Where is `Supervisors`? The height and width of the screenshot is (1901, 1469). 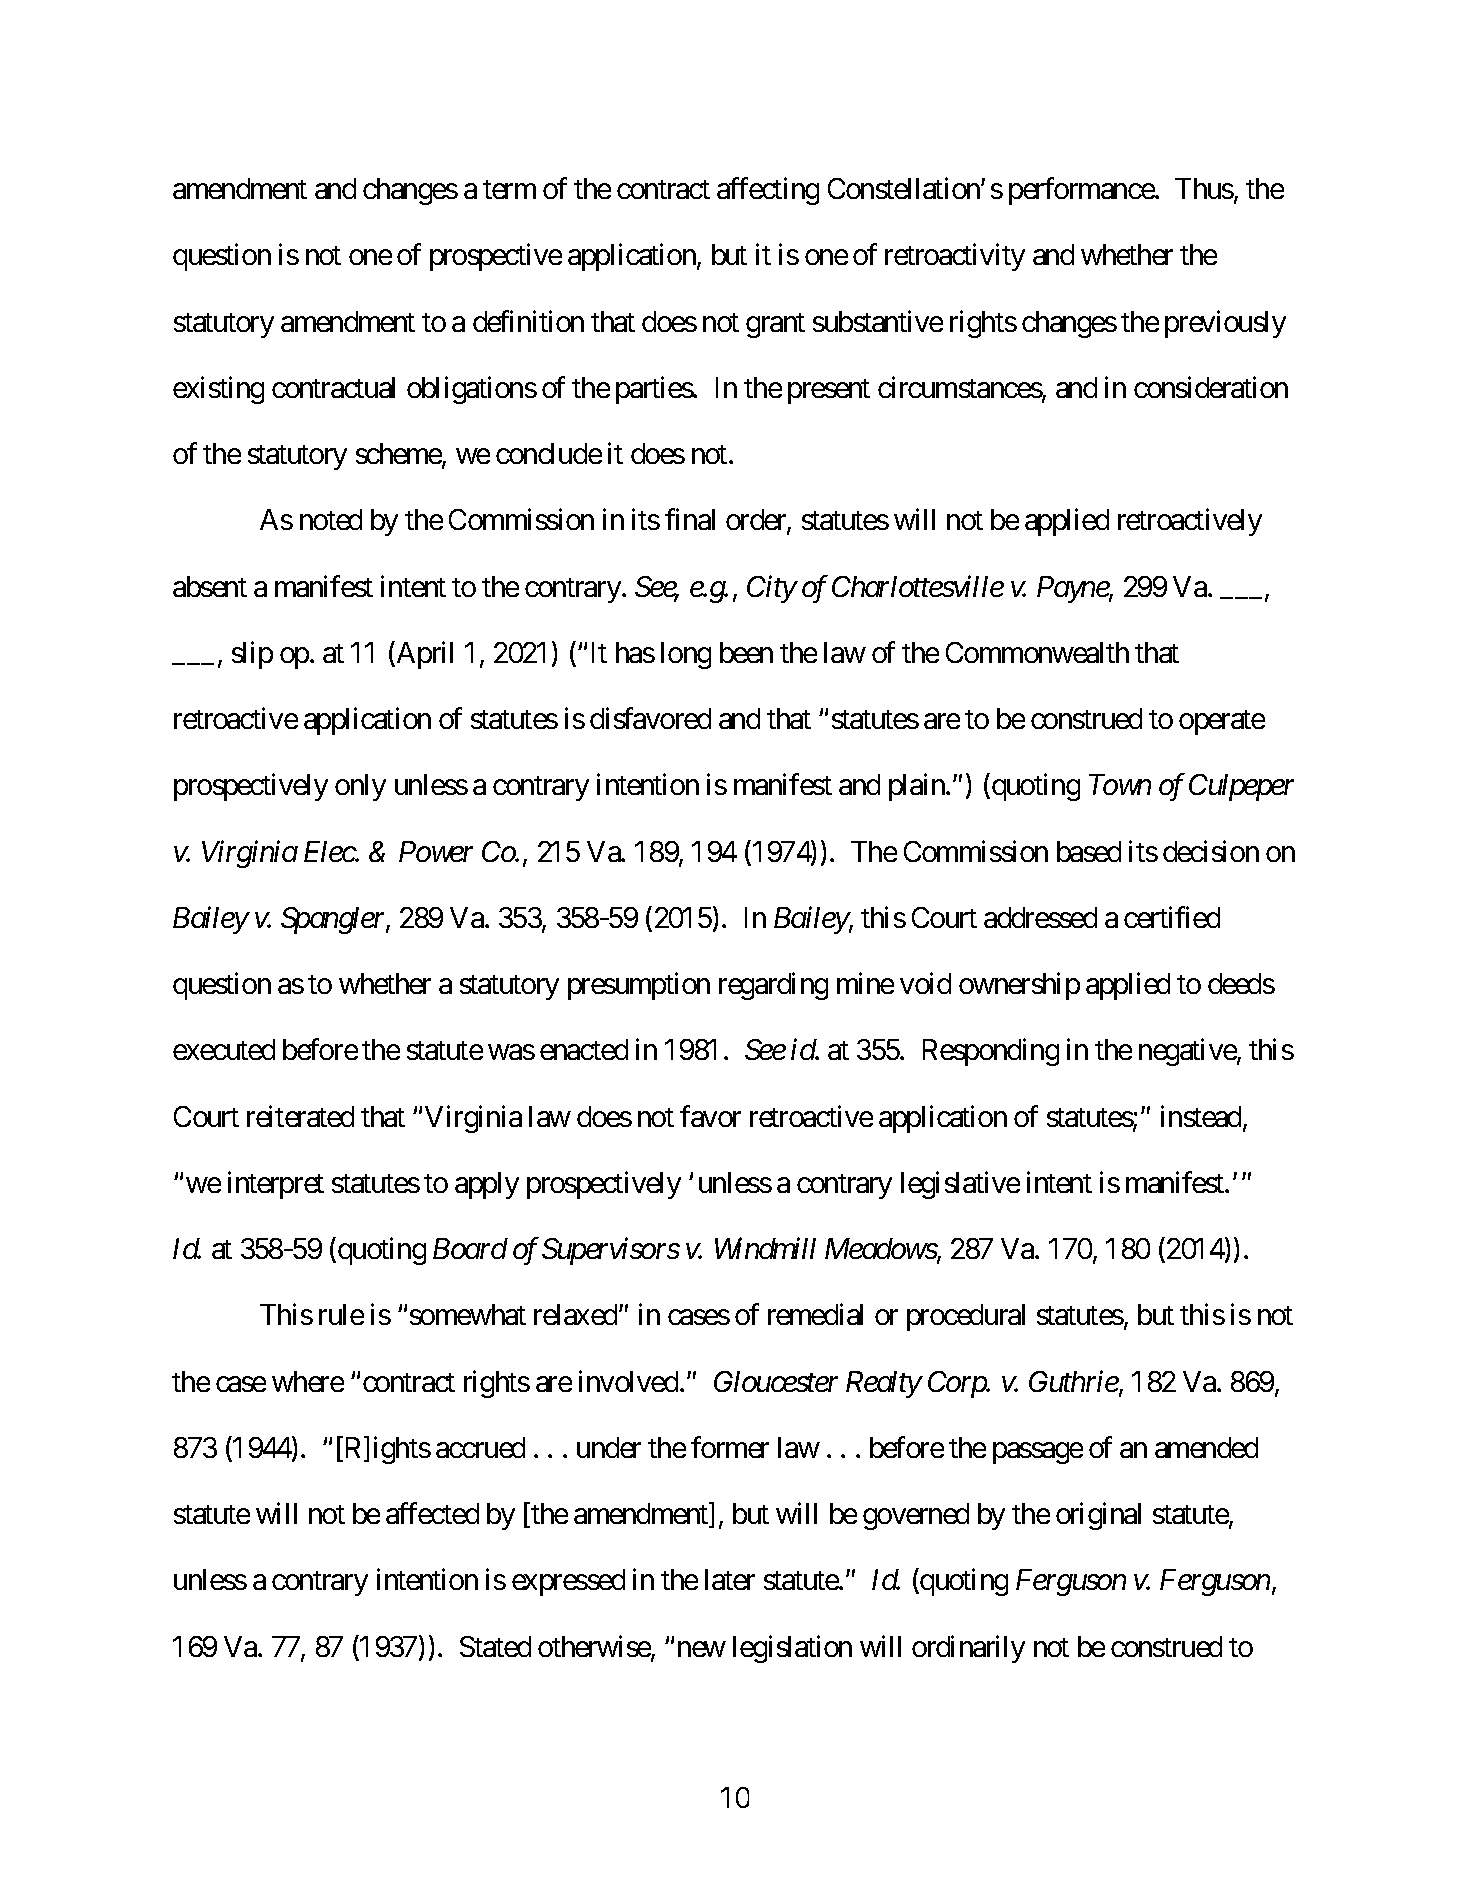 Supervisors is located at coordinates (611, 1251).
